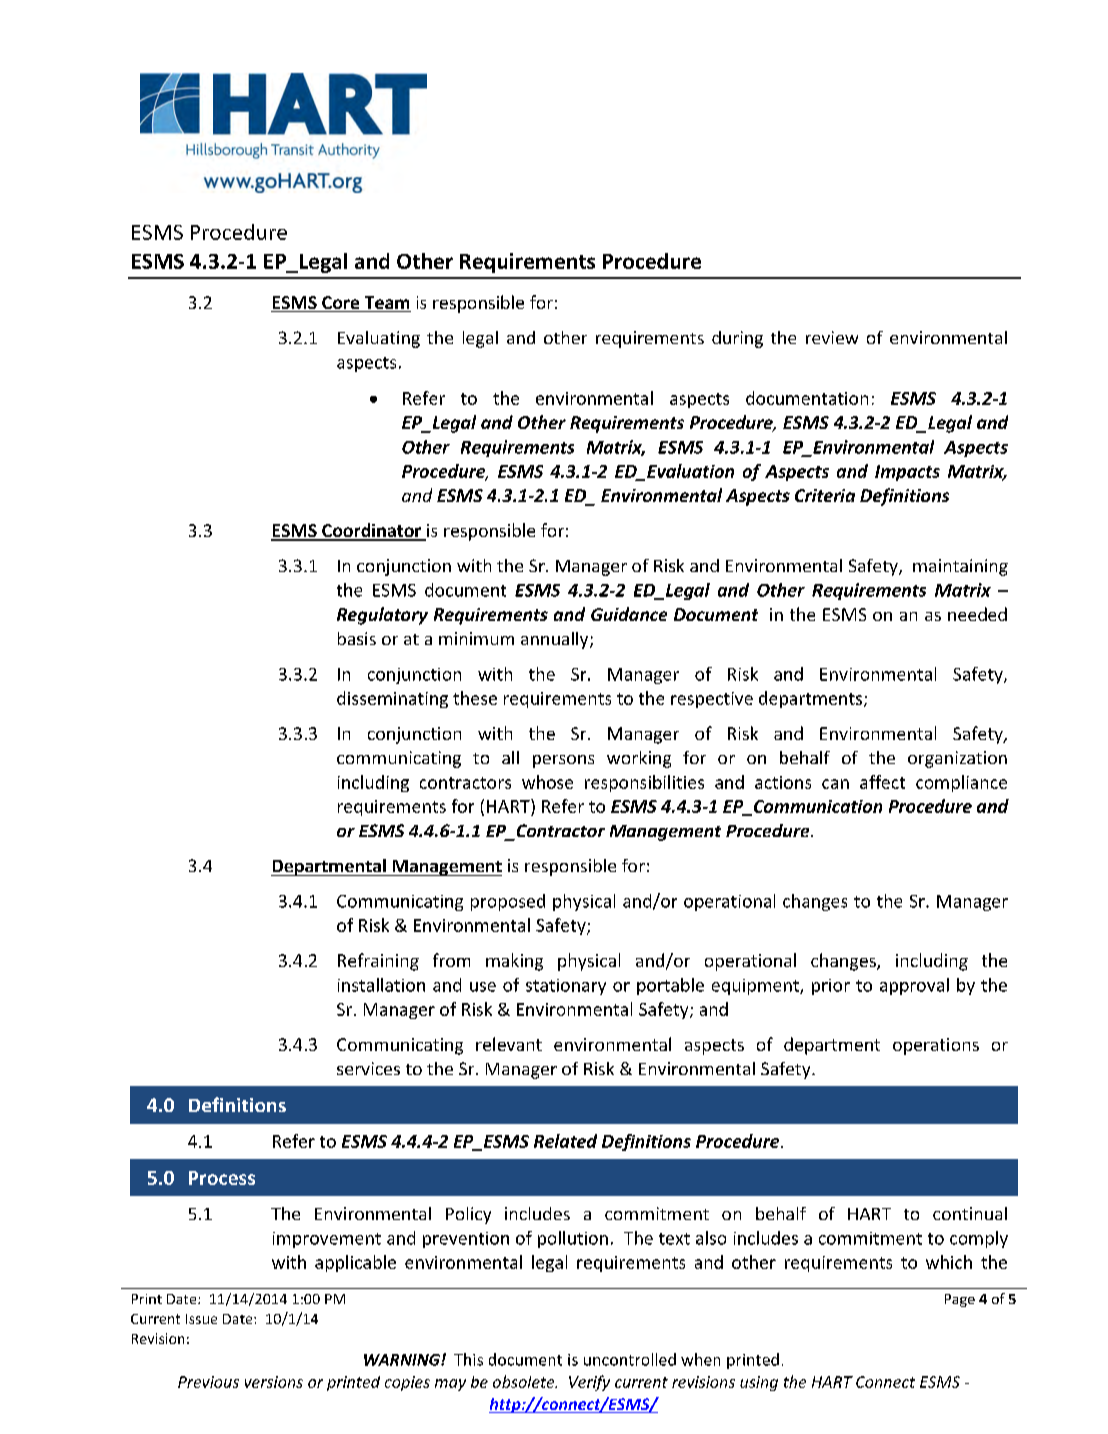 The image size is (1108, 1434). I want to click on Core, so click(341, 304).
